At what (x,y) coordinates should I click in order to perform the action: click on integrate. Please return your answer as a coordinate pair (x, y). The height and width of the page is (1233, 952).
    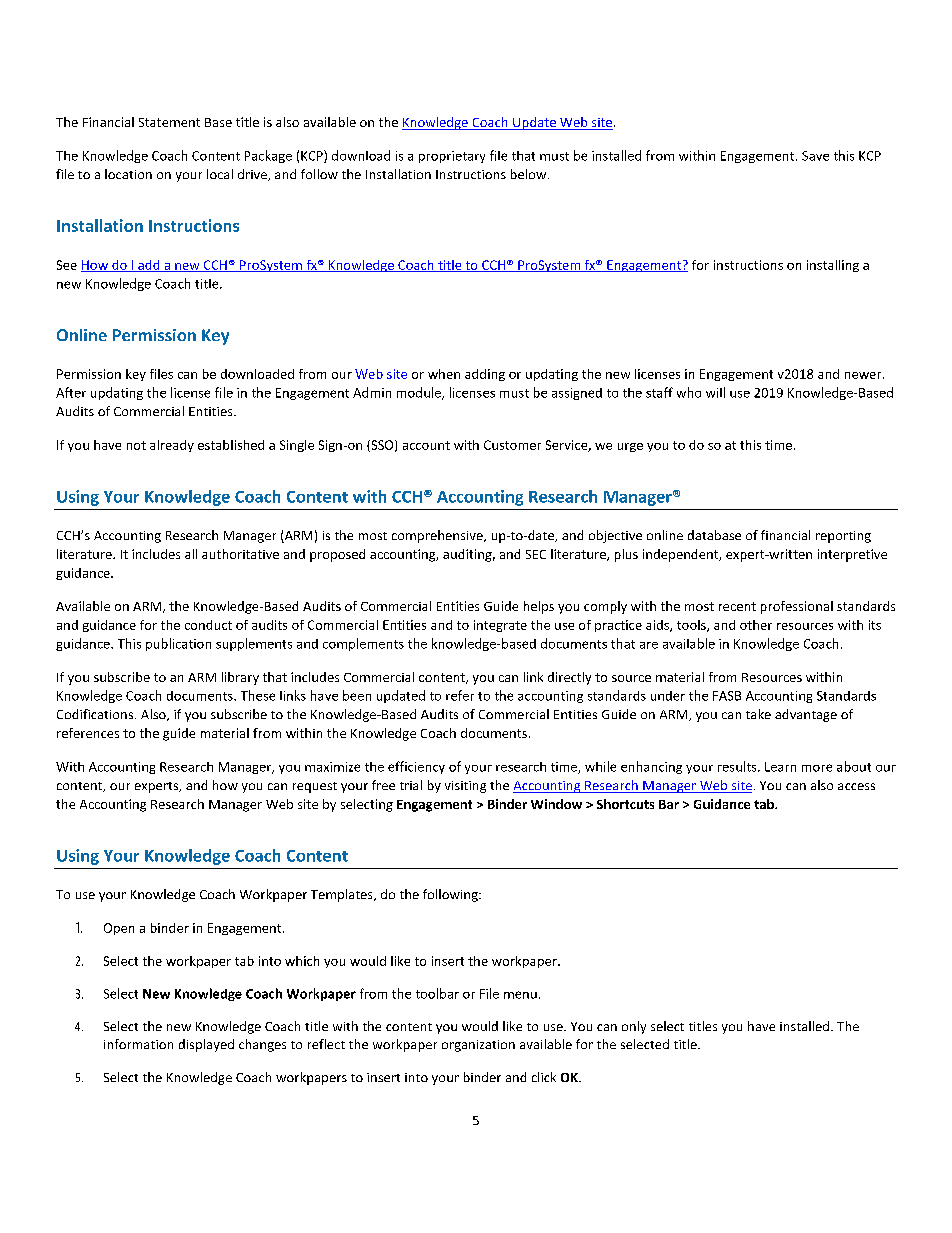
    Looking at the image, I should click on (500, 626).
